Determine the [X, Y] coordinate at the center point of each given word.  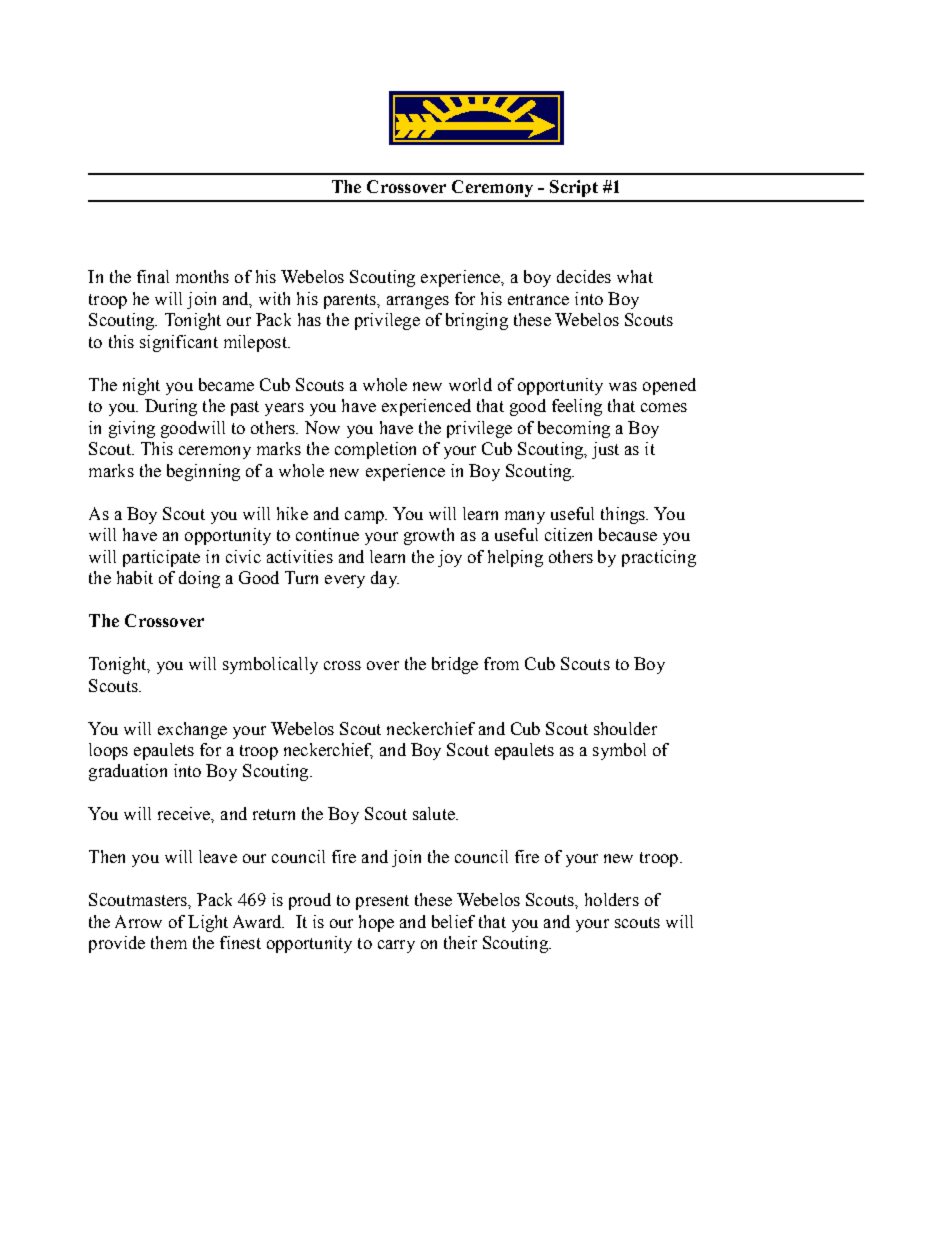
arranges [418, 302]
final [153, 276]
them [169, 942]
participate [161, 558]
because [628, 534]
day [385, 579]
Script [574, 188]
